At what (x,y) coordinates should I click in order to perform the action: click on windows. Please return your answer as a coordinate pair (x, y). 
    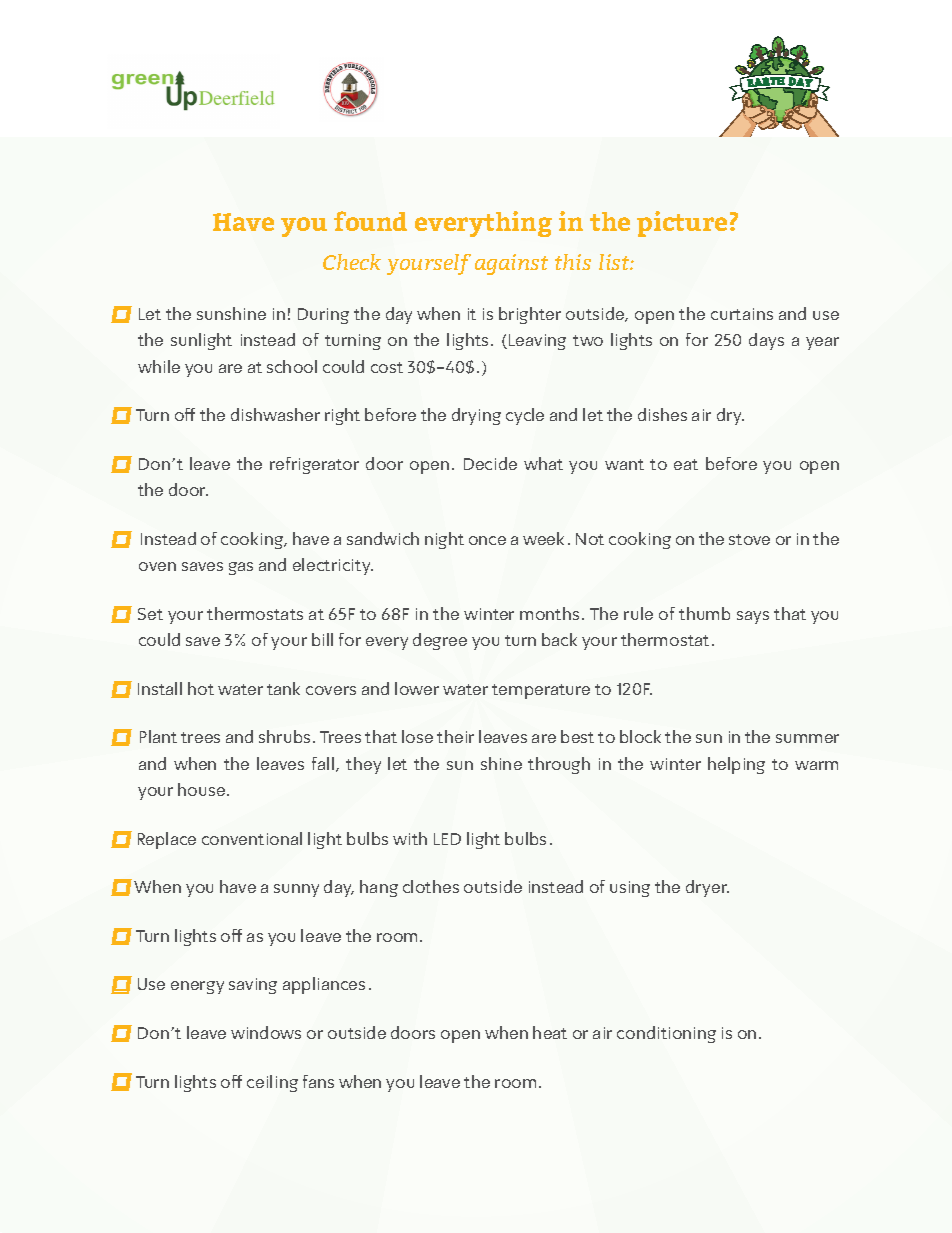
    Looking at the image, I should click on (266, 1032).
